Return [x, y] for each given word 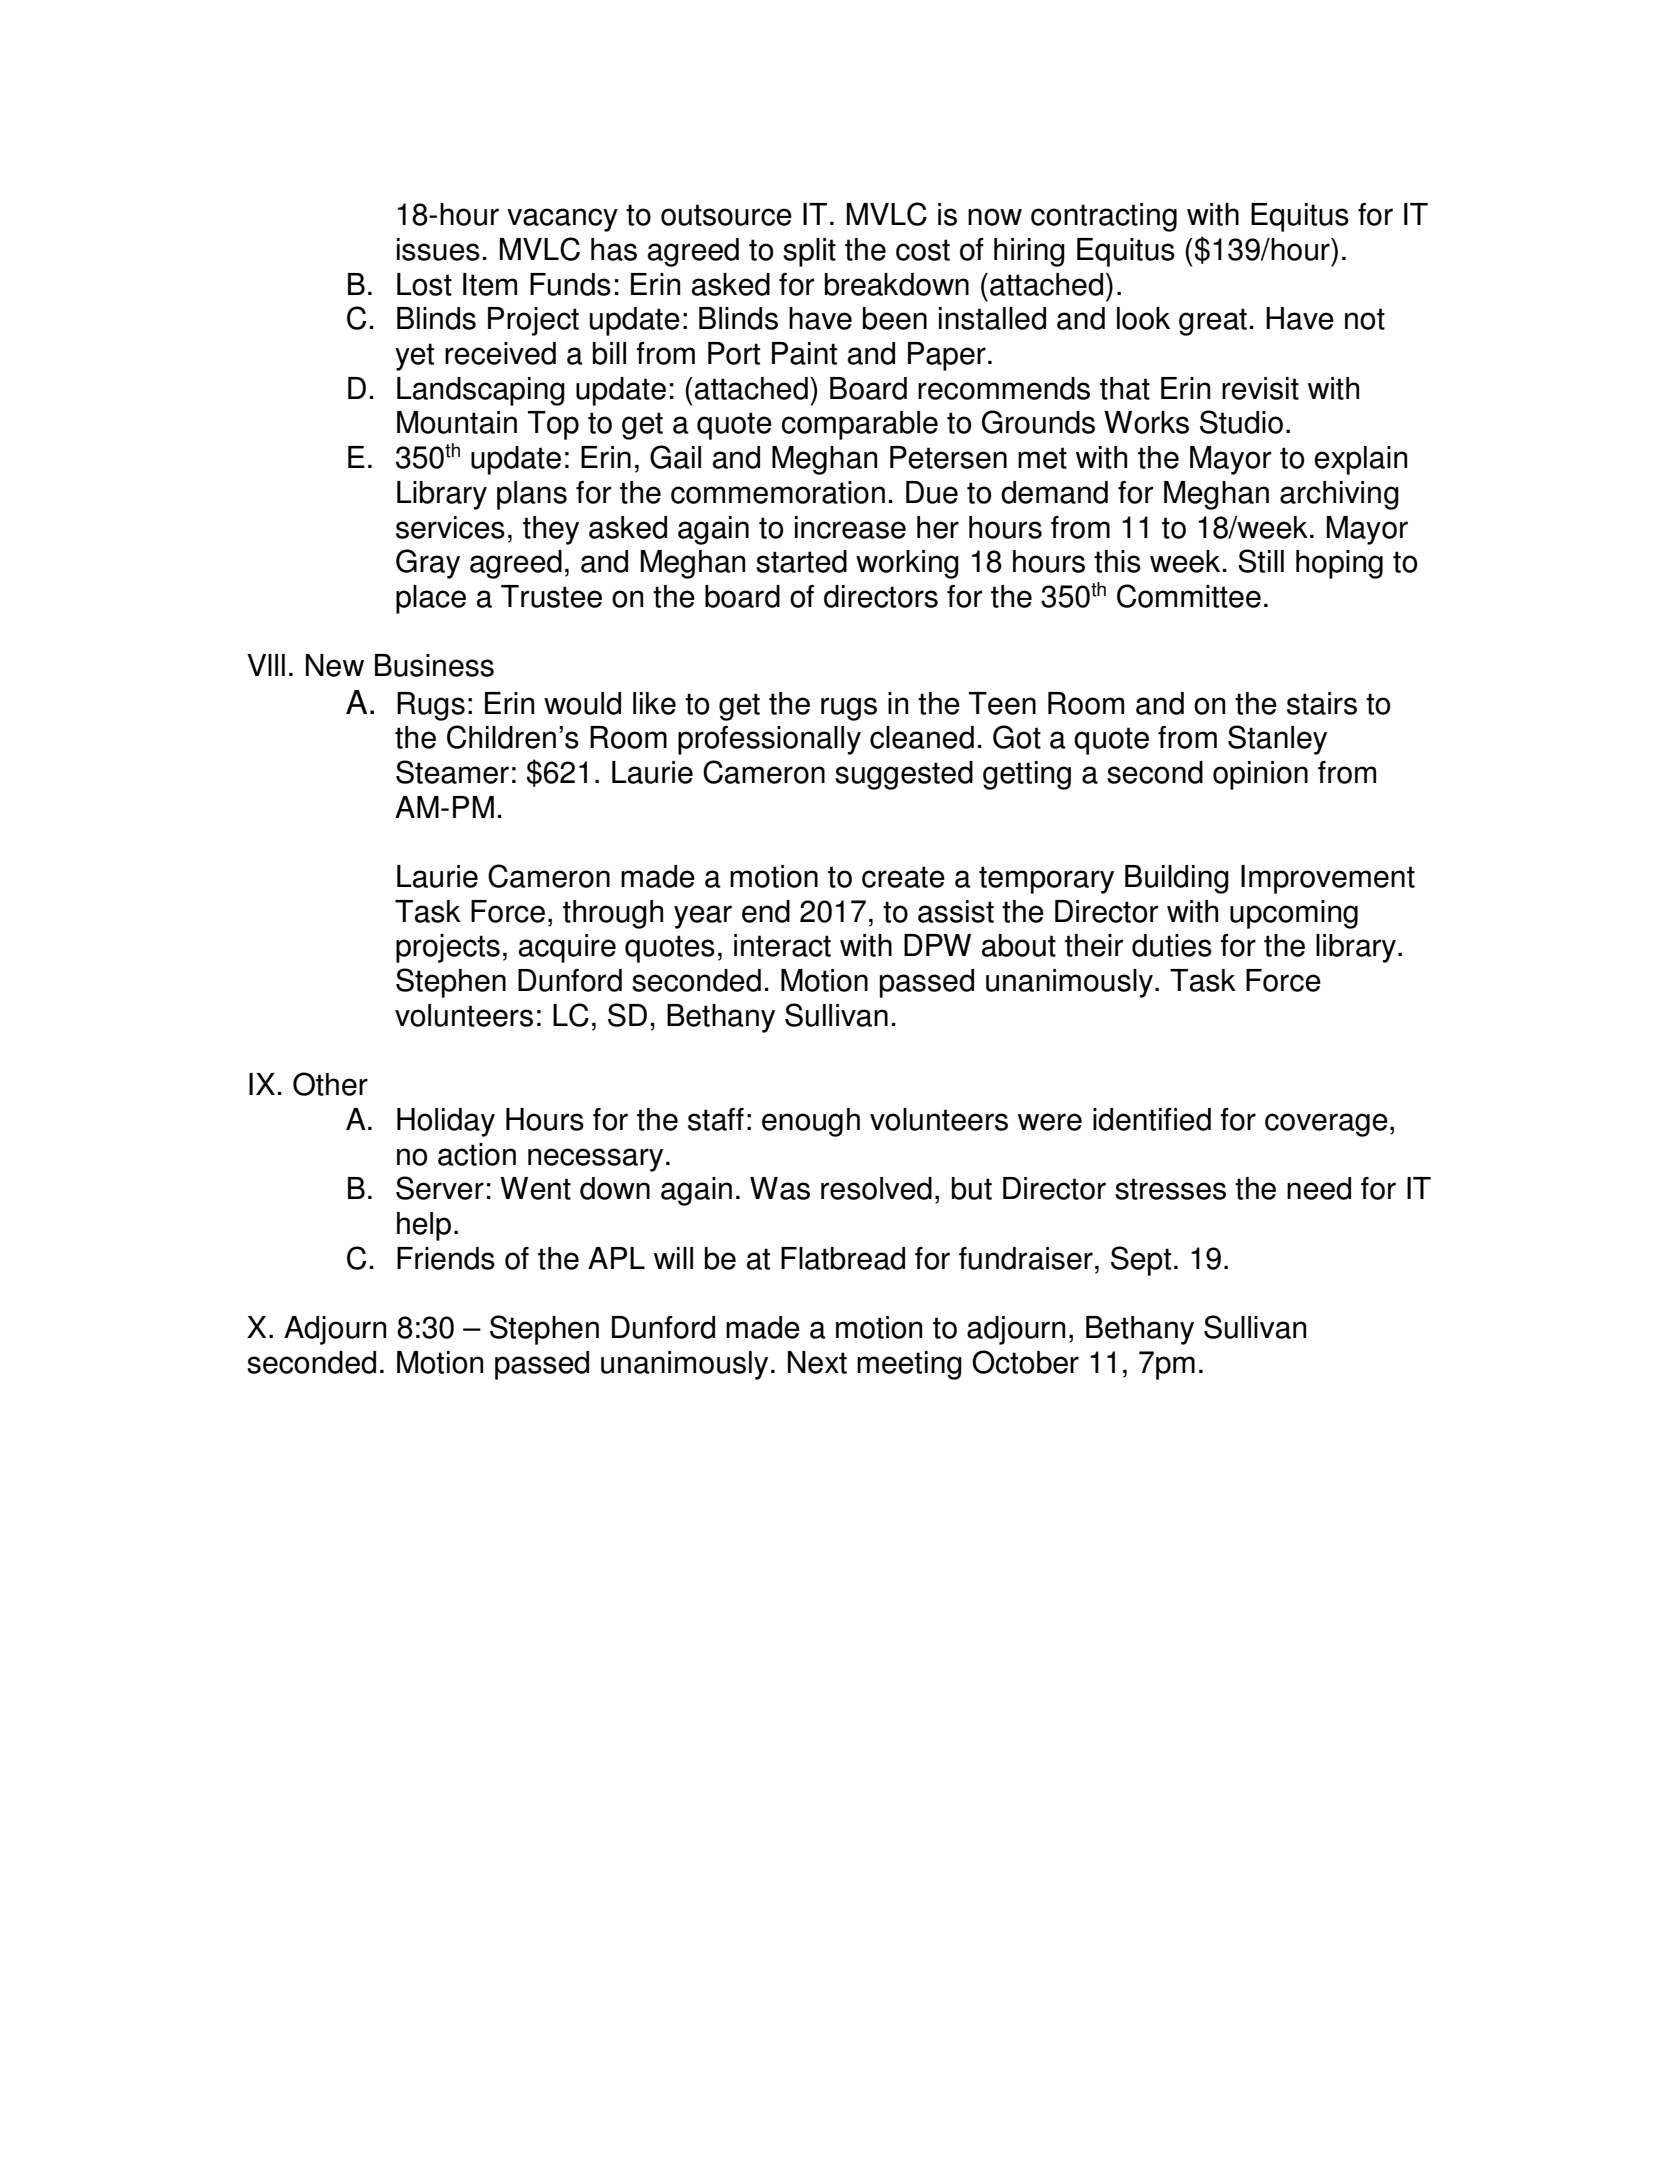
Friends [446, 1258]
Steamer [452, 772]
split [809, 252]
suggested [904, 775]
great [1213, 322]
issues [438, 249]
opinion [1260, 775]
